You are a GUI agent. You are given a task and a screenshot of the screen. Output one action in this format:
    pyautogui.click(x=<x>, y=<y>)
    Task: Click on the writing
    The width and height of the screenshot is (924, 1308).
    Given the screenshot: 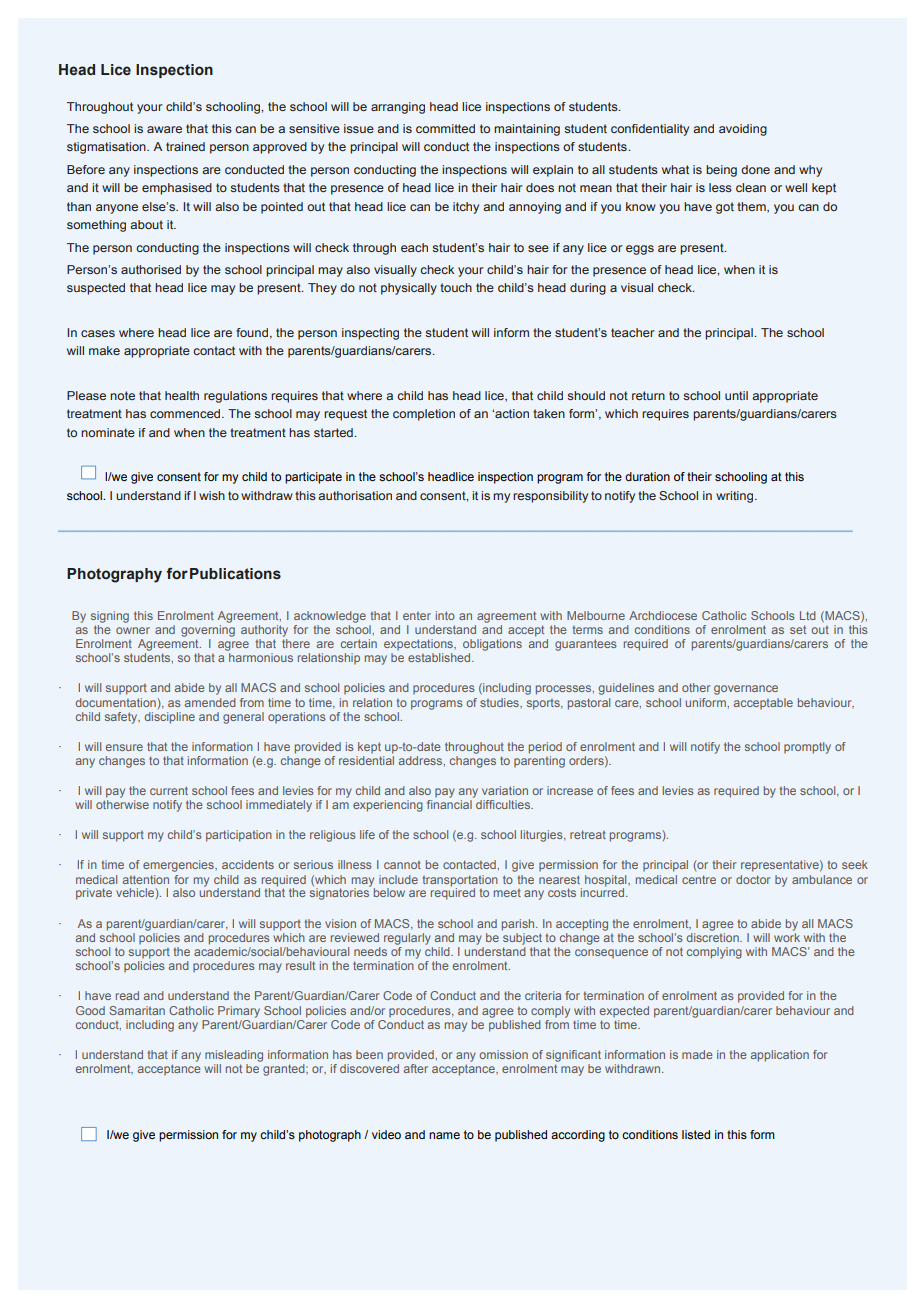 What is the action you would take?
    pyautogui.click(x=736, y=497)
